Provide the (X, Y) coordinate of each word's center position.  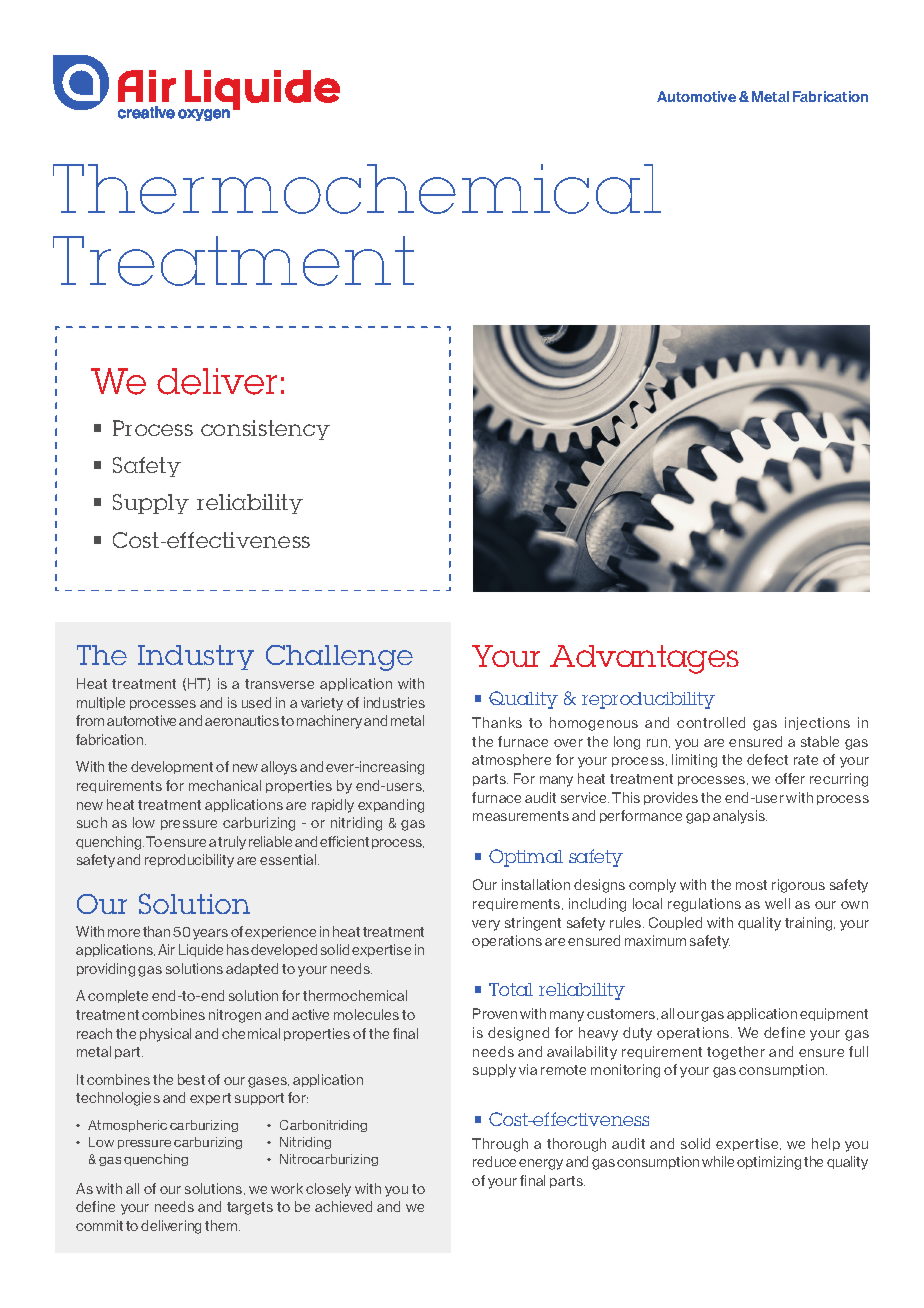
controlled (711, 722)
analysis (740, 817)
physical (165, 1035)
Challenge (339, 658)
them (222, 1225)
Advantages (644, 659)
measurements (521, 816)
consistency (265, 430)
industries (394, 702)
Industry (196, 657)
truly (232, 843)
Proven (495, 1013)
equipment (834, 1014)
